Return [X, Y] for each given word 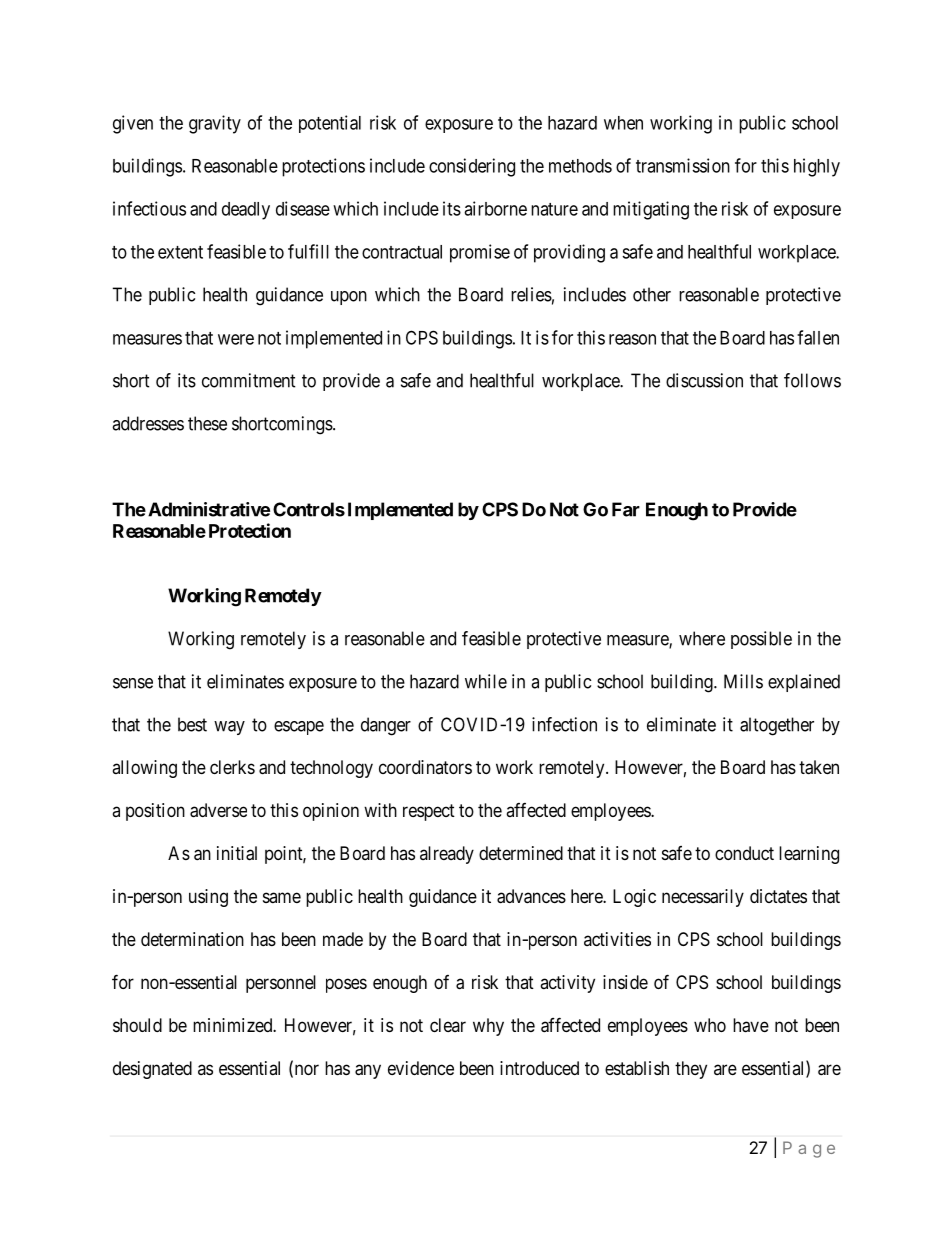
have [751, 1025]
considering [472, 167]
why [488, 1027]
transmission [683, 165]
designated [152, 1070]
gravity [215, 124]
